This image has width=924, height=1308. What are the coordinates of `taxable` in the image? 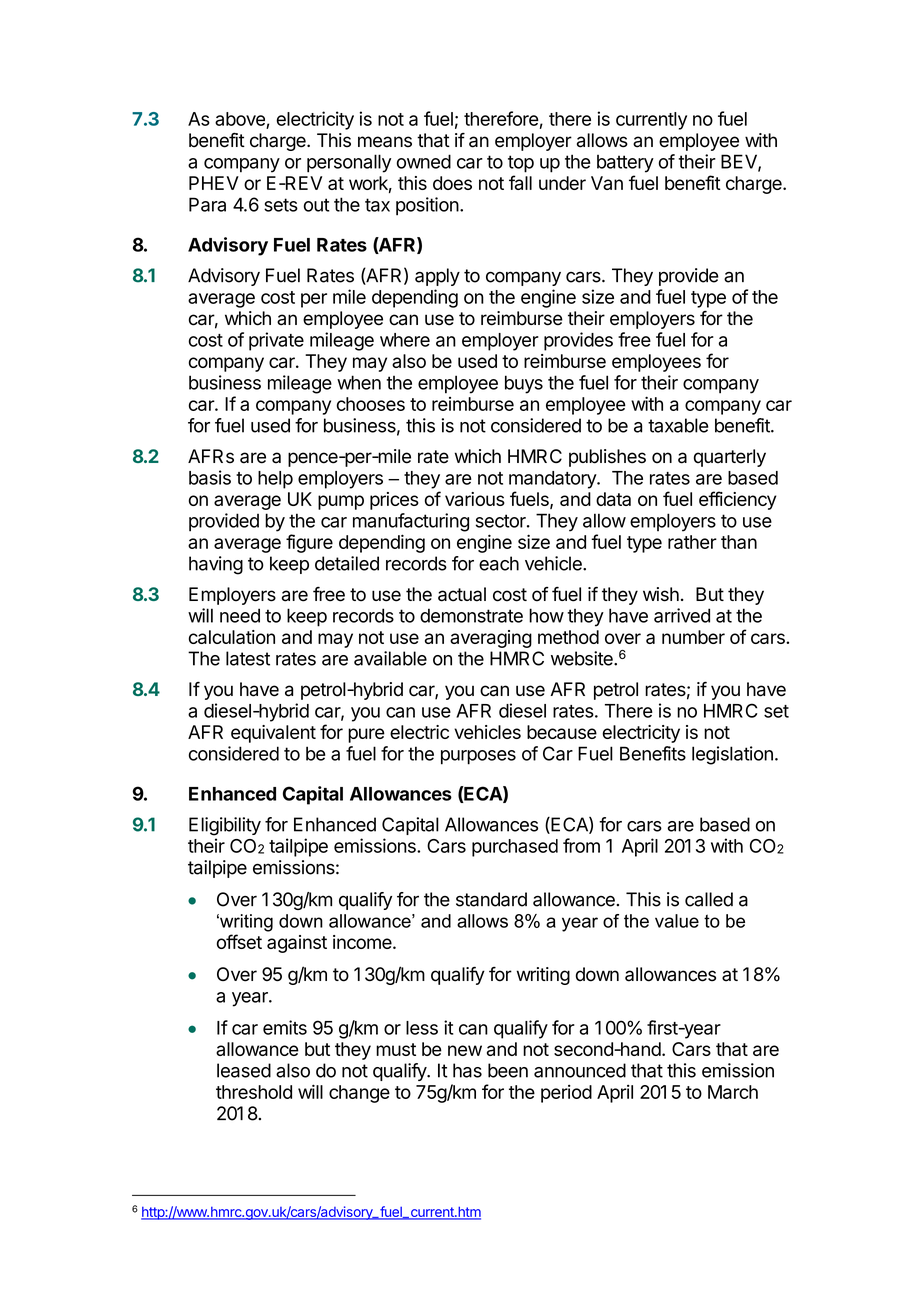 It's located at (678, 425).
